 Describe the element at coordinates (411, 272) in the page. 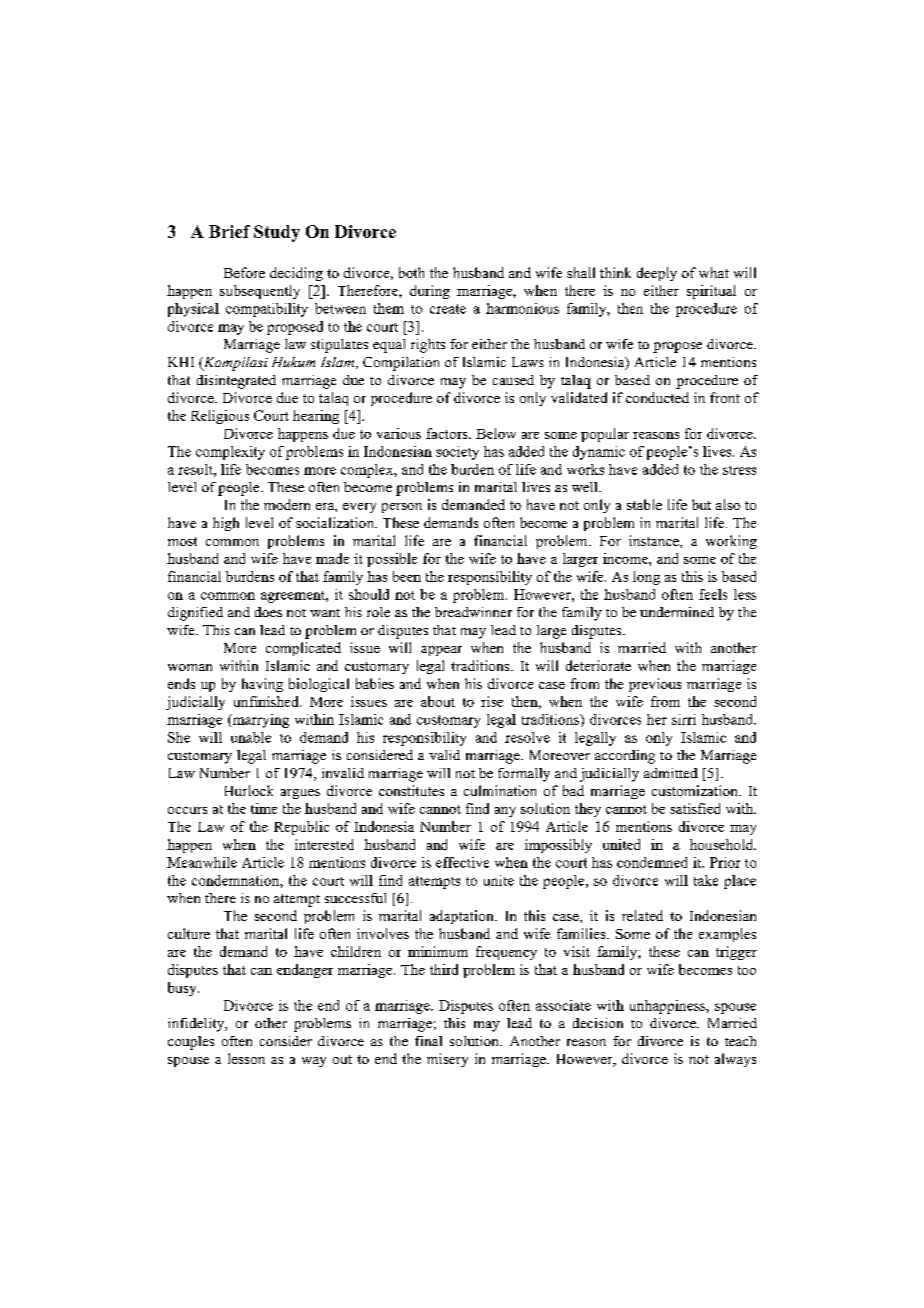

I see `both` at that location.
